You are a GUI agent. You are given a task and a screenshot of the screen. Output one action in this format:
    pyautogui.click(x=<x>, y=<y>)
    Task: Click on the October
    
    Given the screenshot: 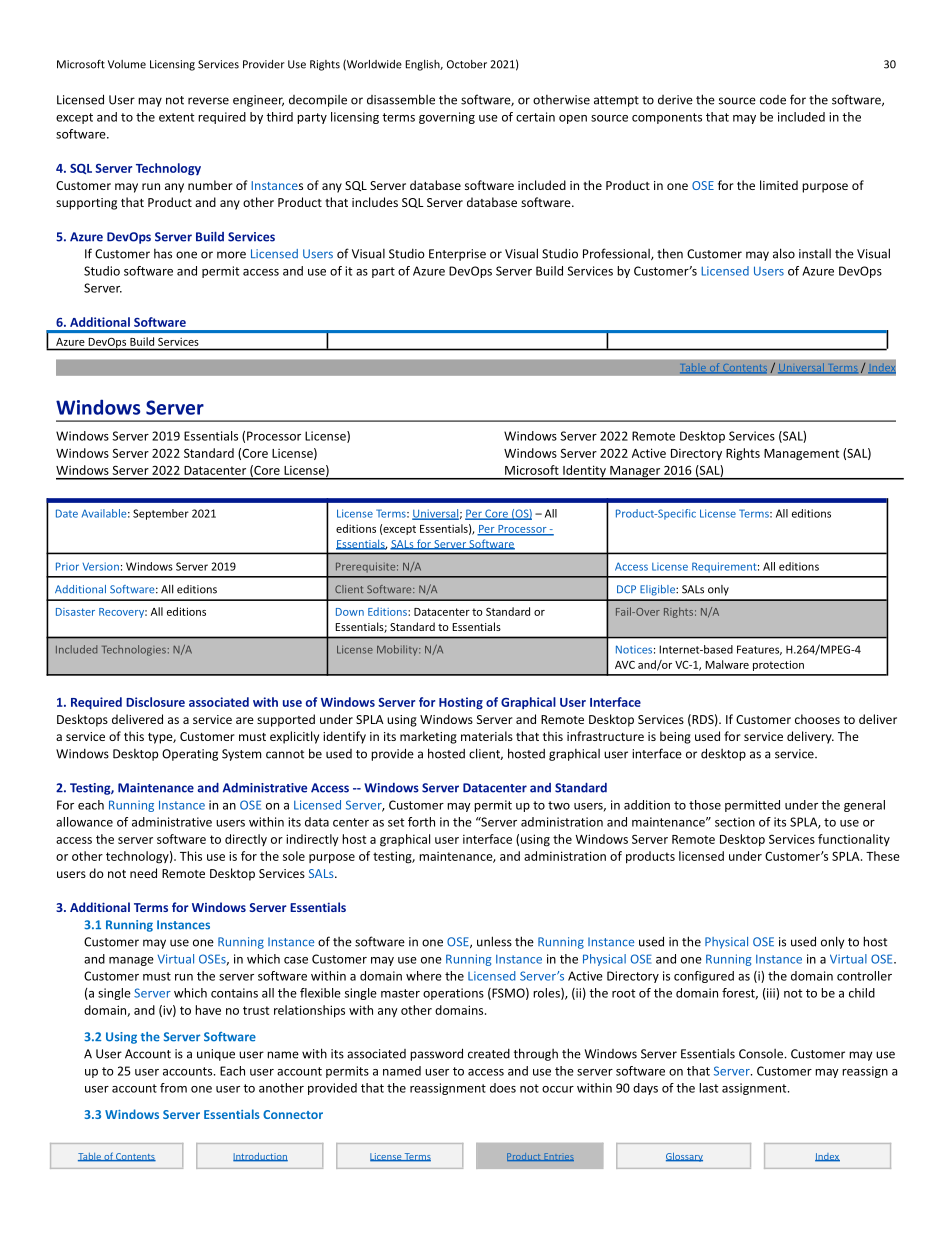 What is the action you would take?
    pyautogui.click(x=467, y=64)
